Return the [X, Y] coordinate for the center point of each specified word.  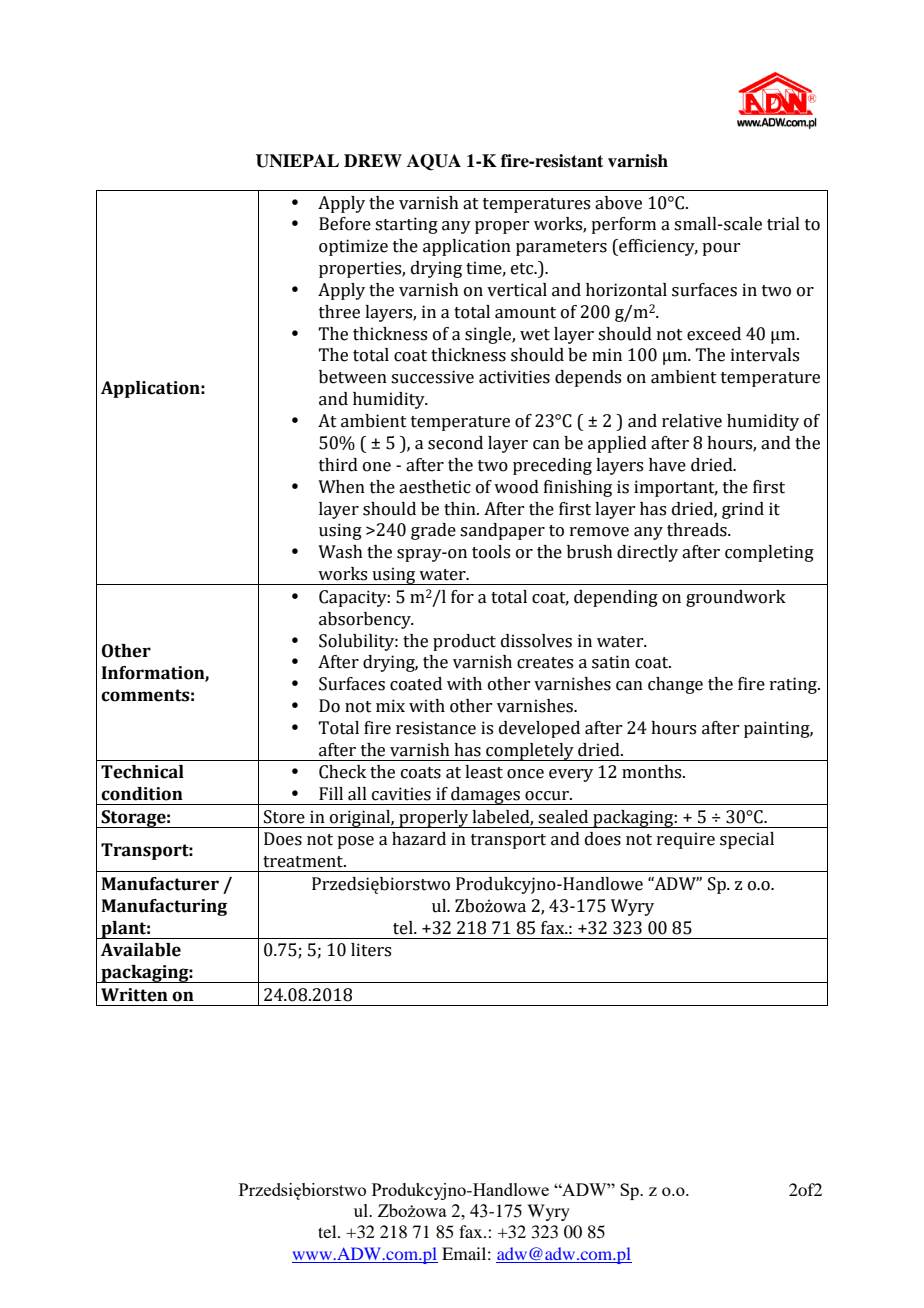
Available [141, 950]
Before [345, 224]
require [686, 840]
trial [783, 224]
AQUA [434, 162]
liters [371, 950]
